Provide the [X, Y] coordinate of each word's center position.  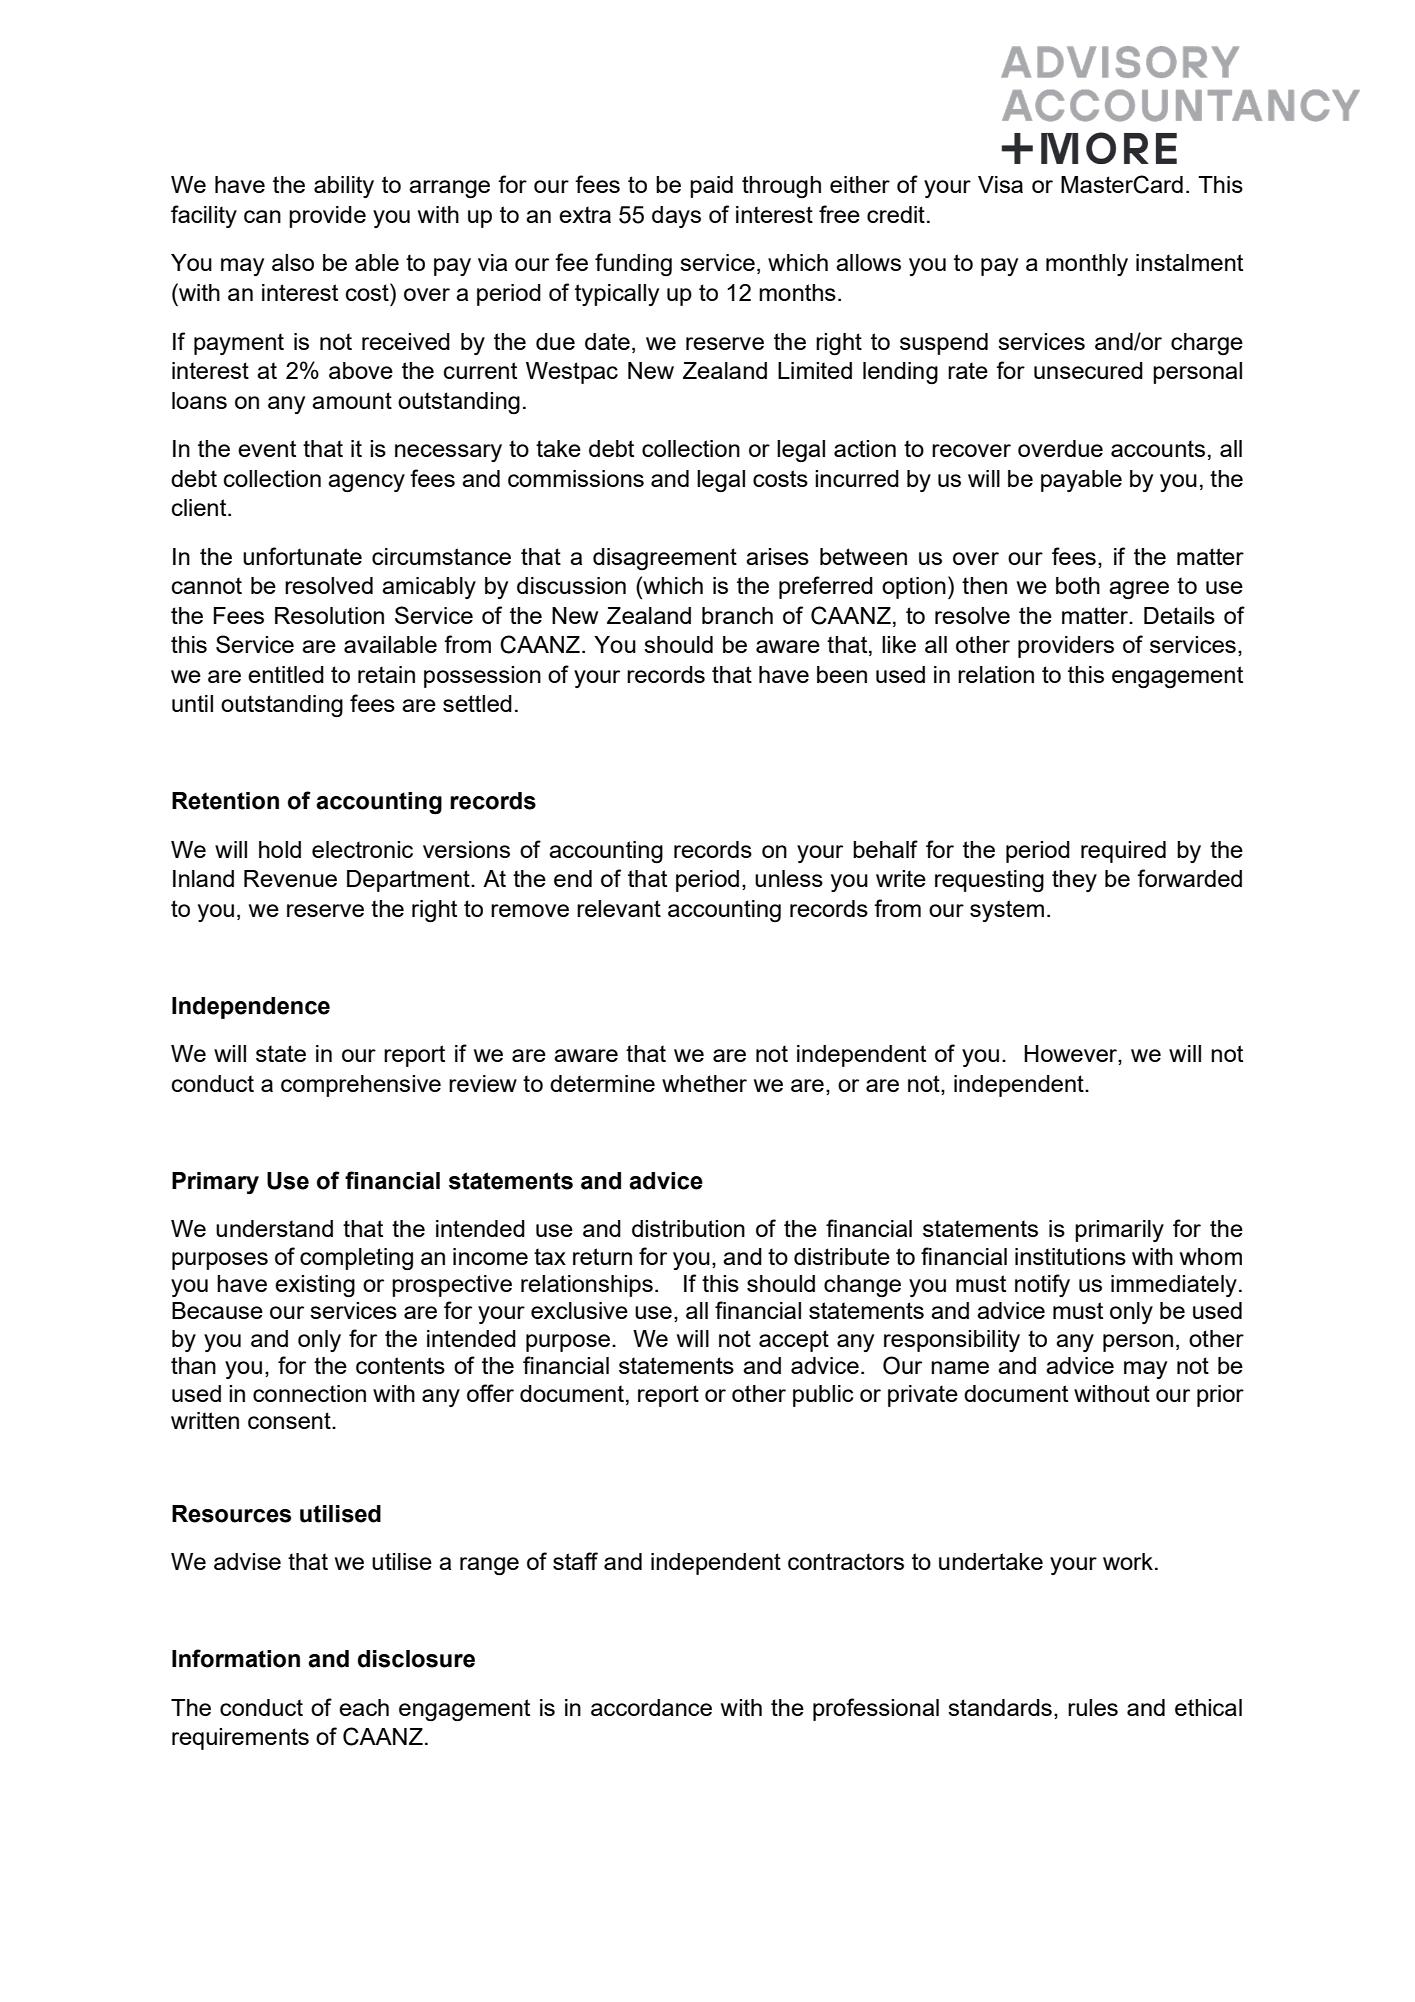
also [293, 262]
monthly [1087, 265]
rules [1093, 1707]
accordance [651, 1707]
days [676, 217]
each [364, 1707]
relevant [619, 908]
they [1074, 881]
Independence [251, 1008]
